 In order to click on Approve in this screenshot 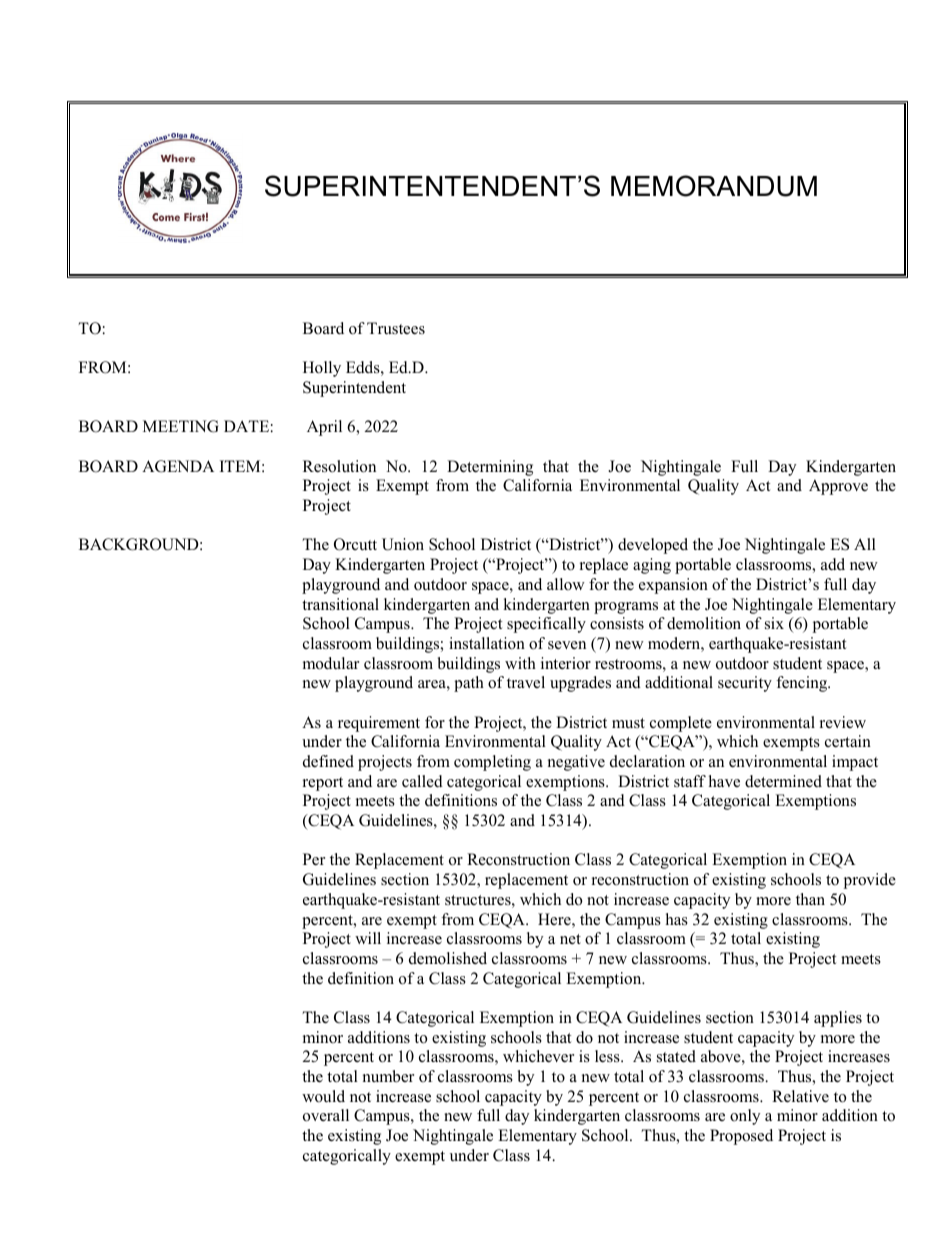, I will do `click(838, 487)`.
